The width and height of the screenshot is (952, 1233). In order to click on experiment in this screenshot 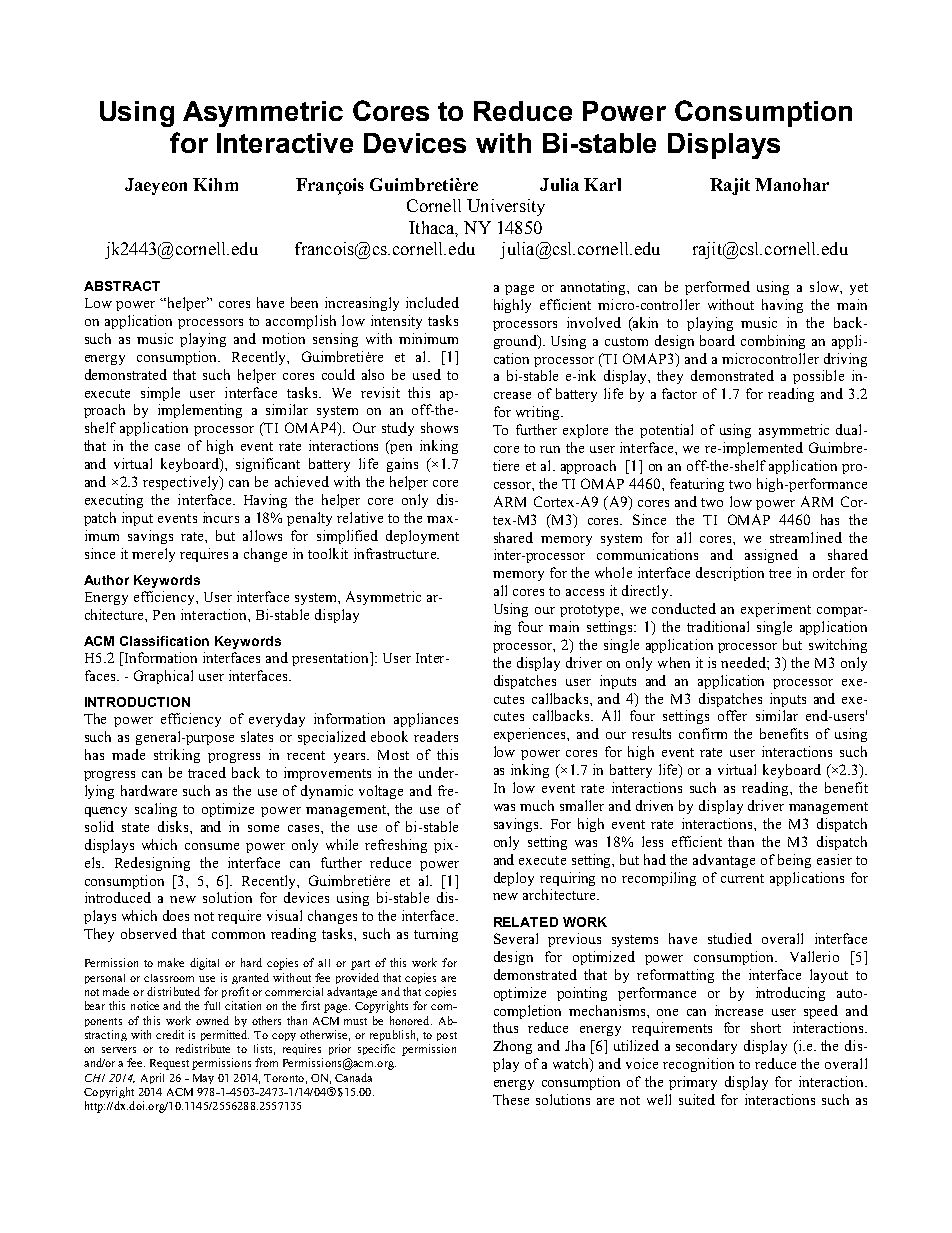, I will do `click(776, 610)`.
